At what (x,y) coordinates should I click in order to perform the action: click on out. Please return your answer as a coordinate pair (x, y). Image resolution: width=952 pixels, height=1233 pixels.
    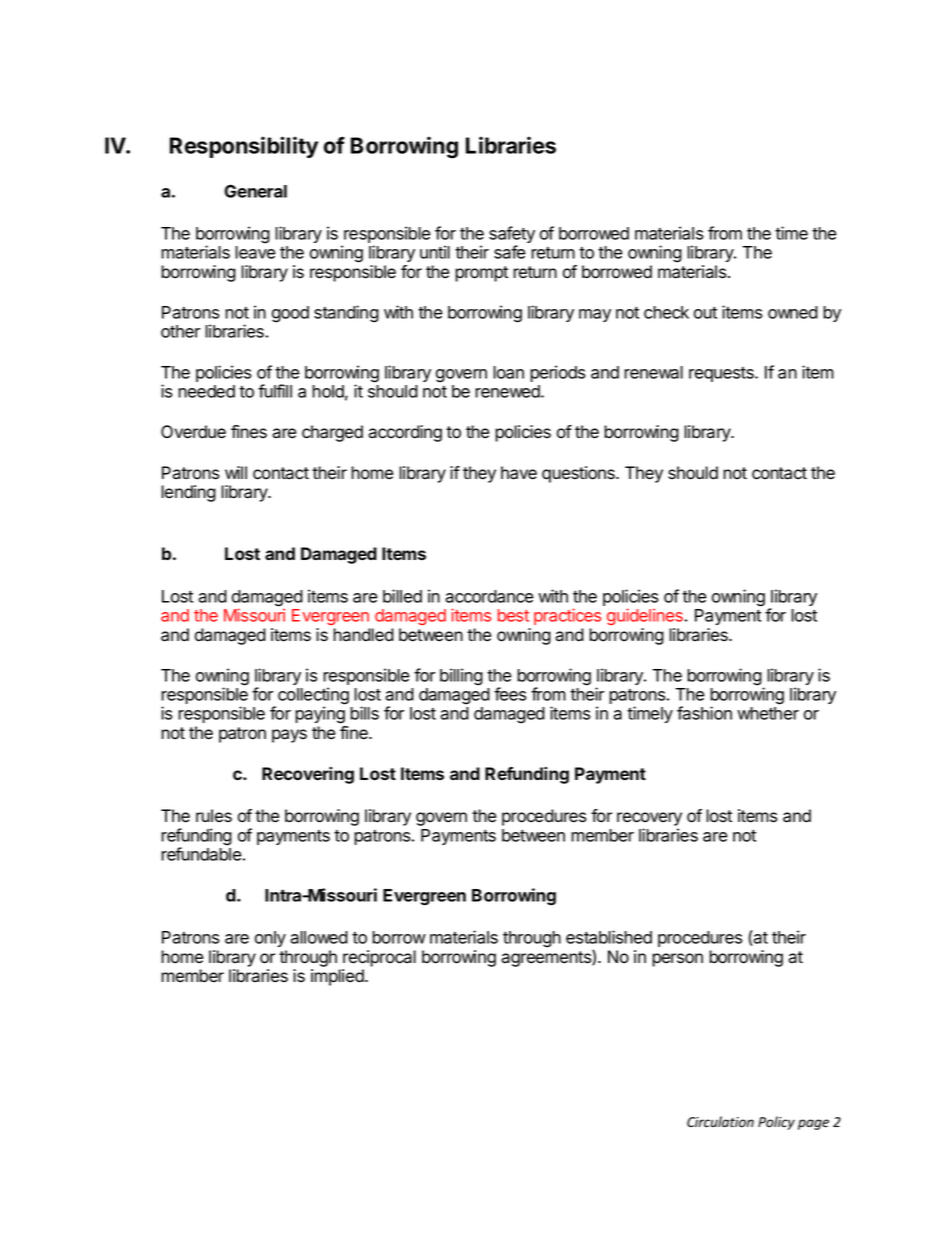
    Looking at the image, I should click on (705, 313).
